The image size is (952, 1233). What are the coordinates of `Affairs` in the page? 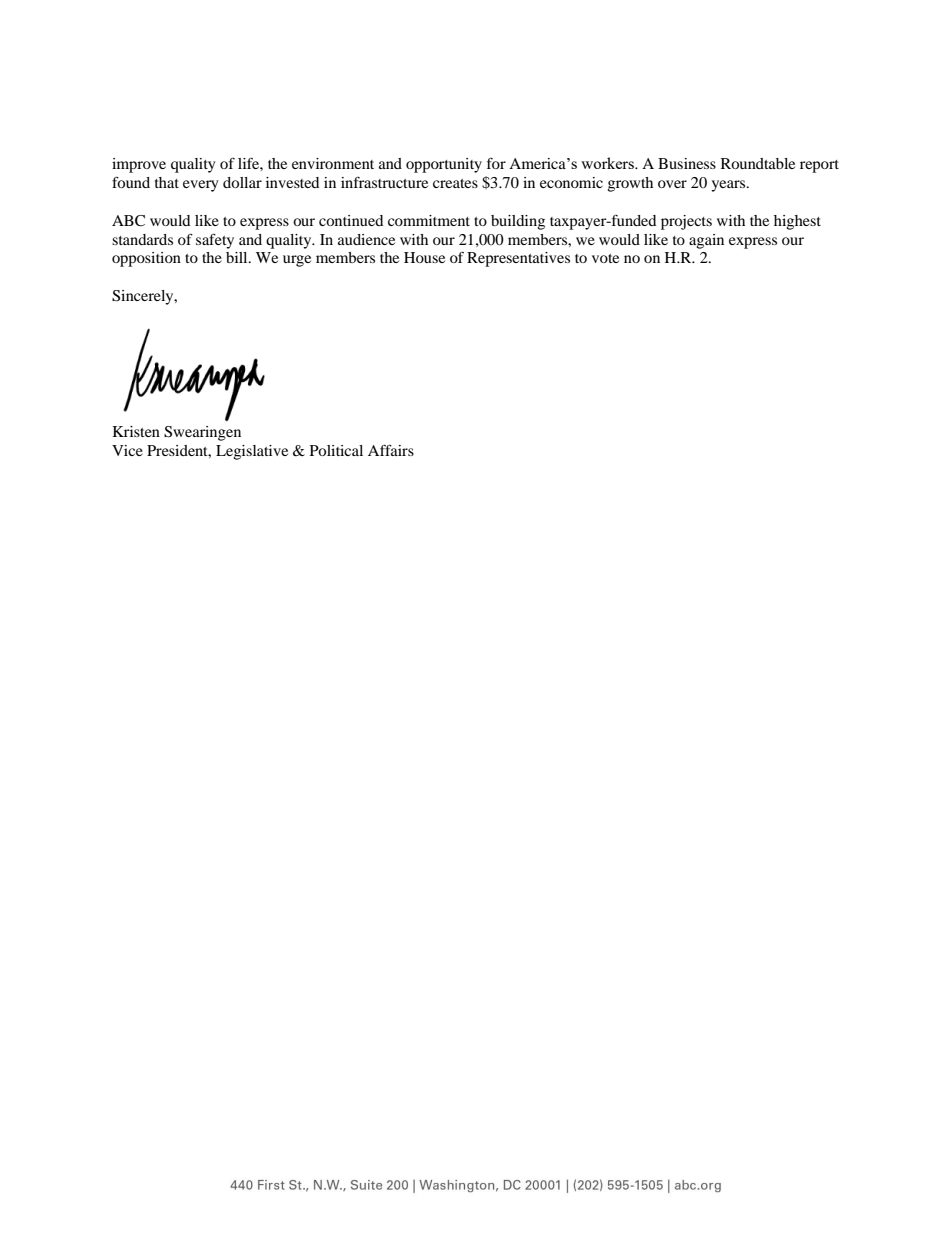 It's located at (391, 450).
